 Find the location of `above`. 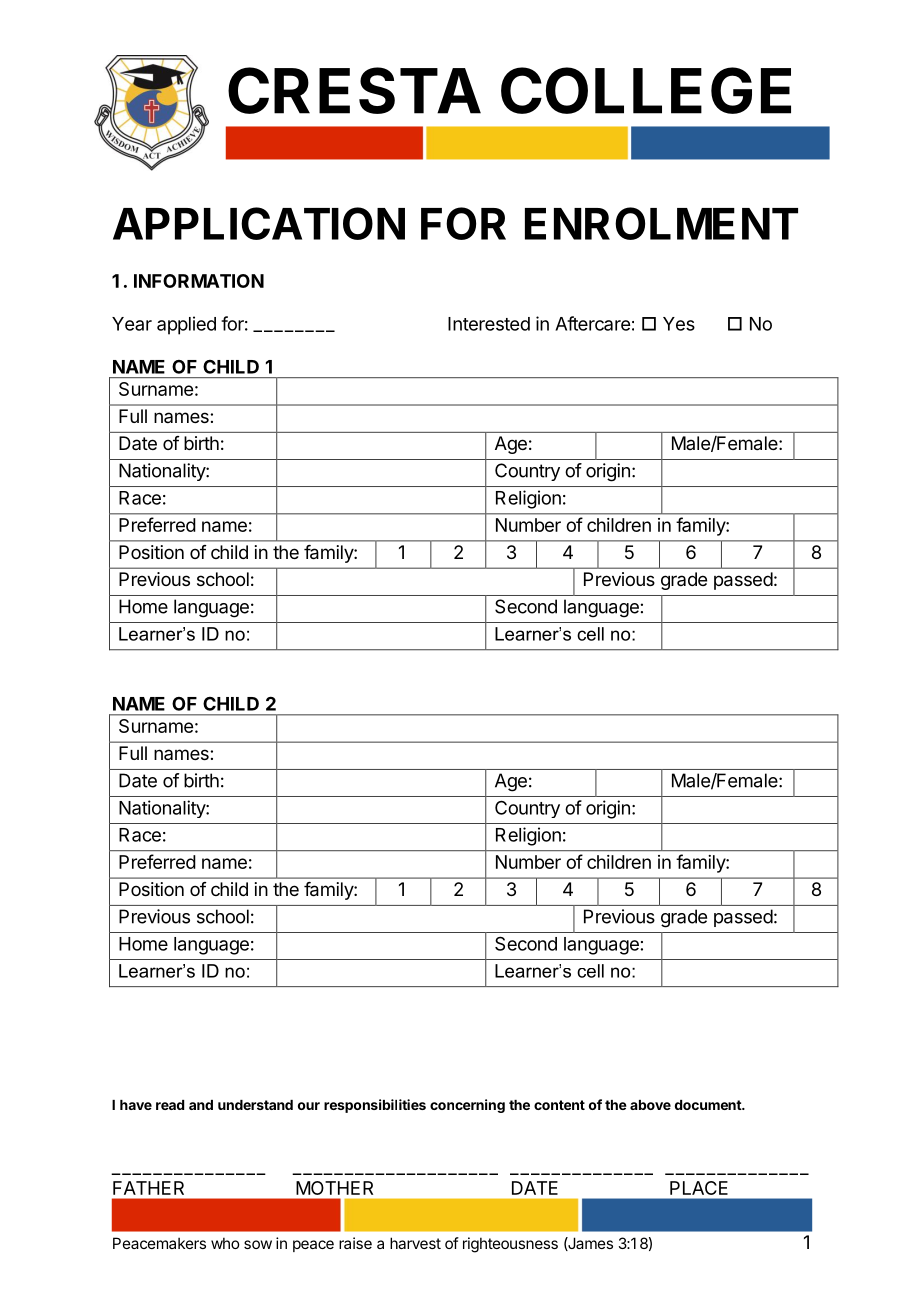

above is located at coordinates (650, 1105).
